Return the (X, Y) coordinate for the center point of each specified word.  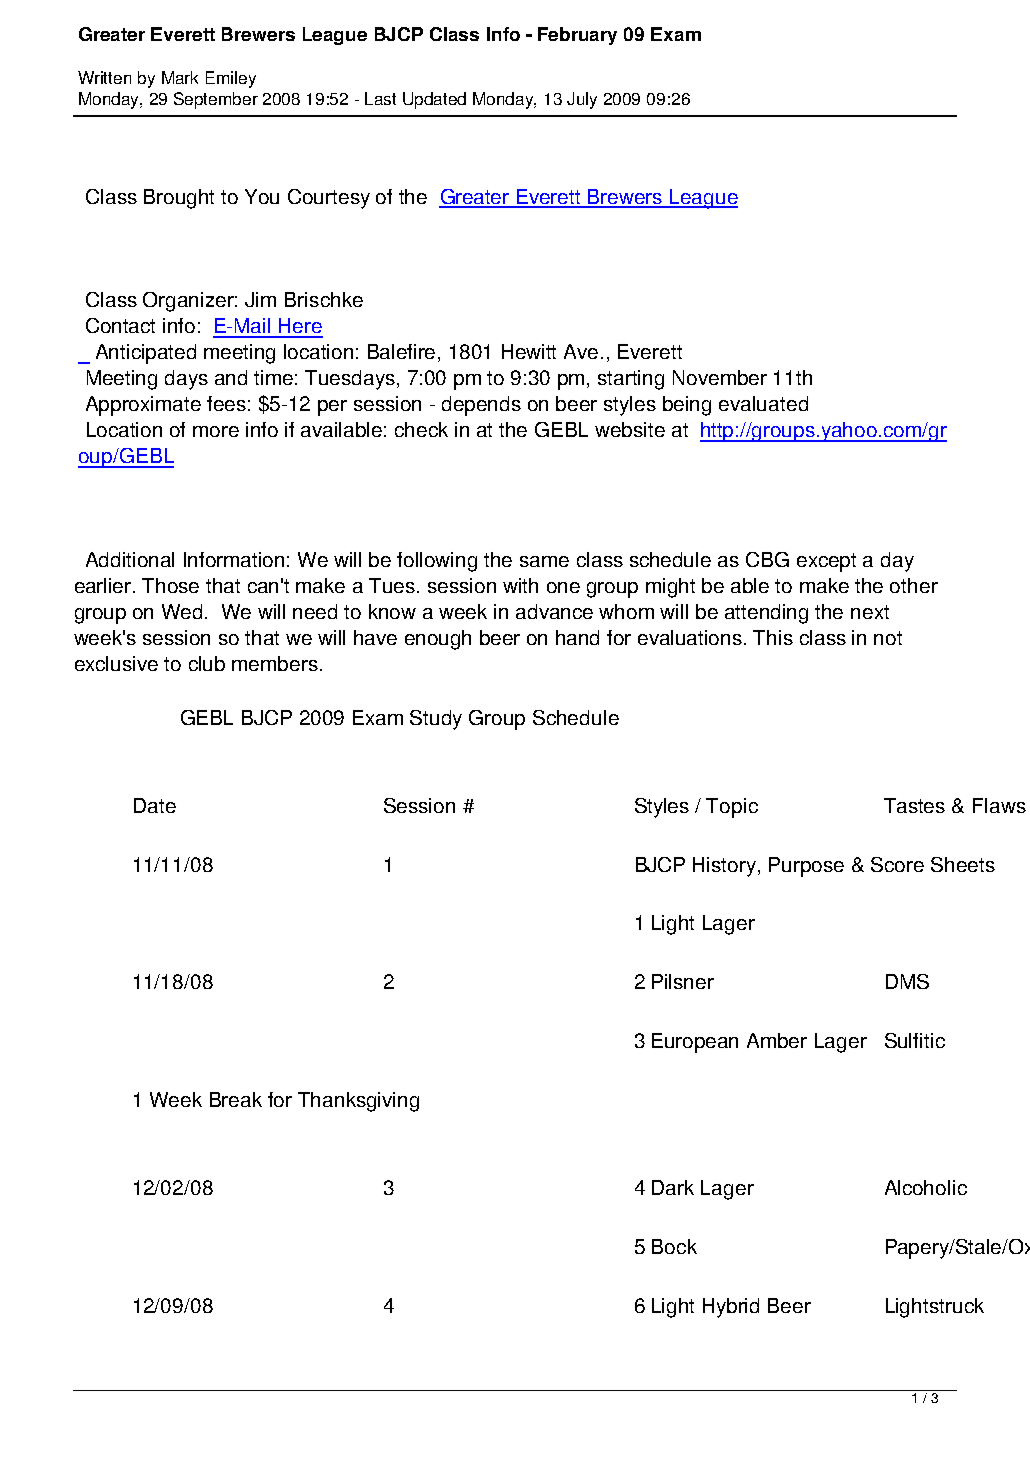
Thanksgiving (358, 1102)
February (577, 36)
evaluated (763, 403)
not (888, 638)
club (207, 663)
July (582, 100)
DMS (907, 981)
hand (577, 637)
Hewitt (529, 351)
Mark (180, 77)
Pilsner (683, 981)
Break (236, 1099)
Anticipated (146, 354)
